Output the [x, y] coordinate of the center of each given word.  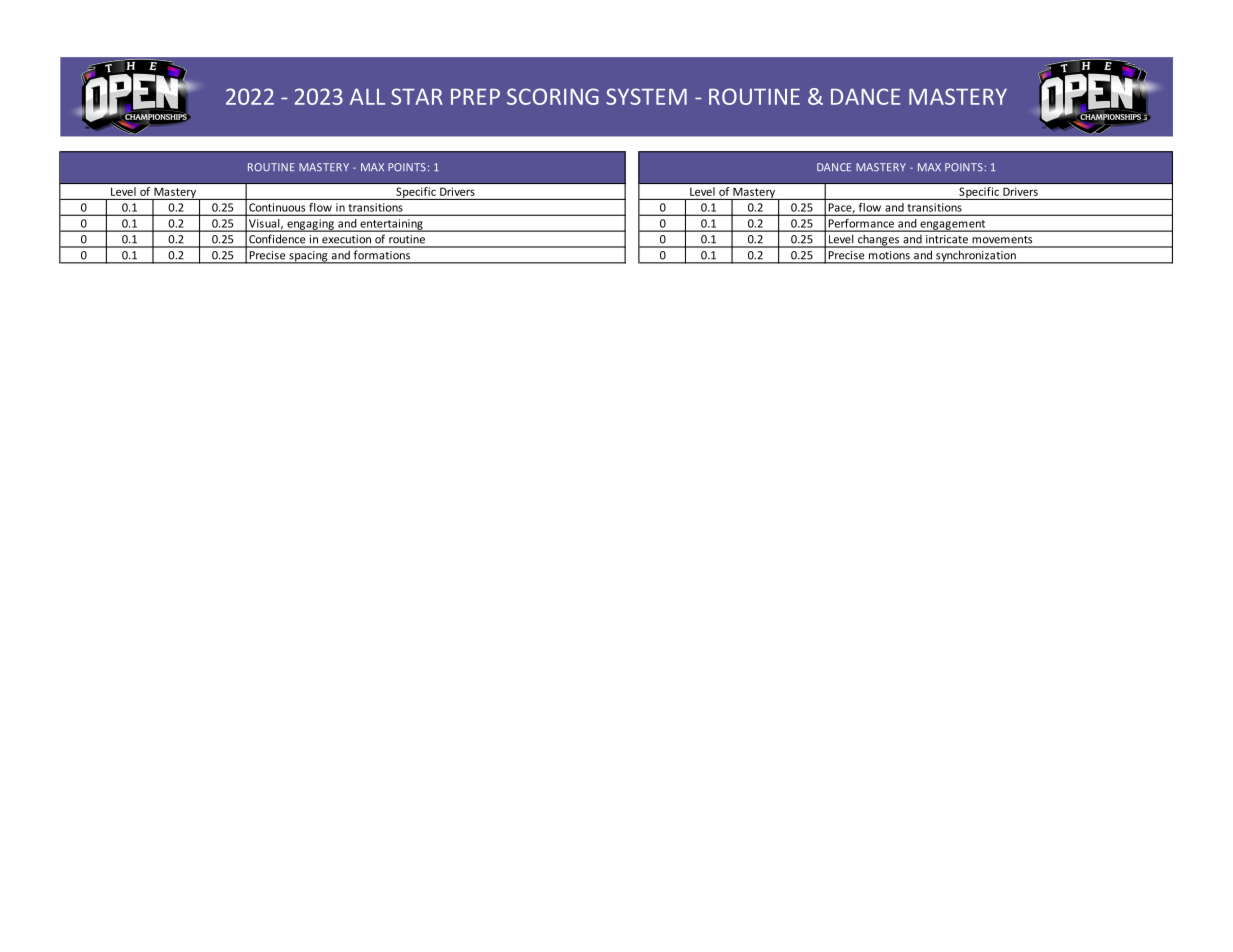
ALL [367, 96]
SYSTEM [646, 96]
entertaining [391, 225]
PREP [475, 97]
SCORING [553, 96]
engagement [953, 226]
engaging [310, 225]
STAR [417, 96]
